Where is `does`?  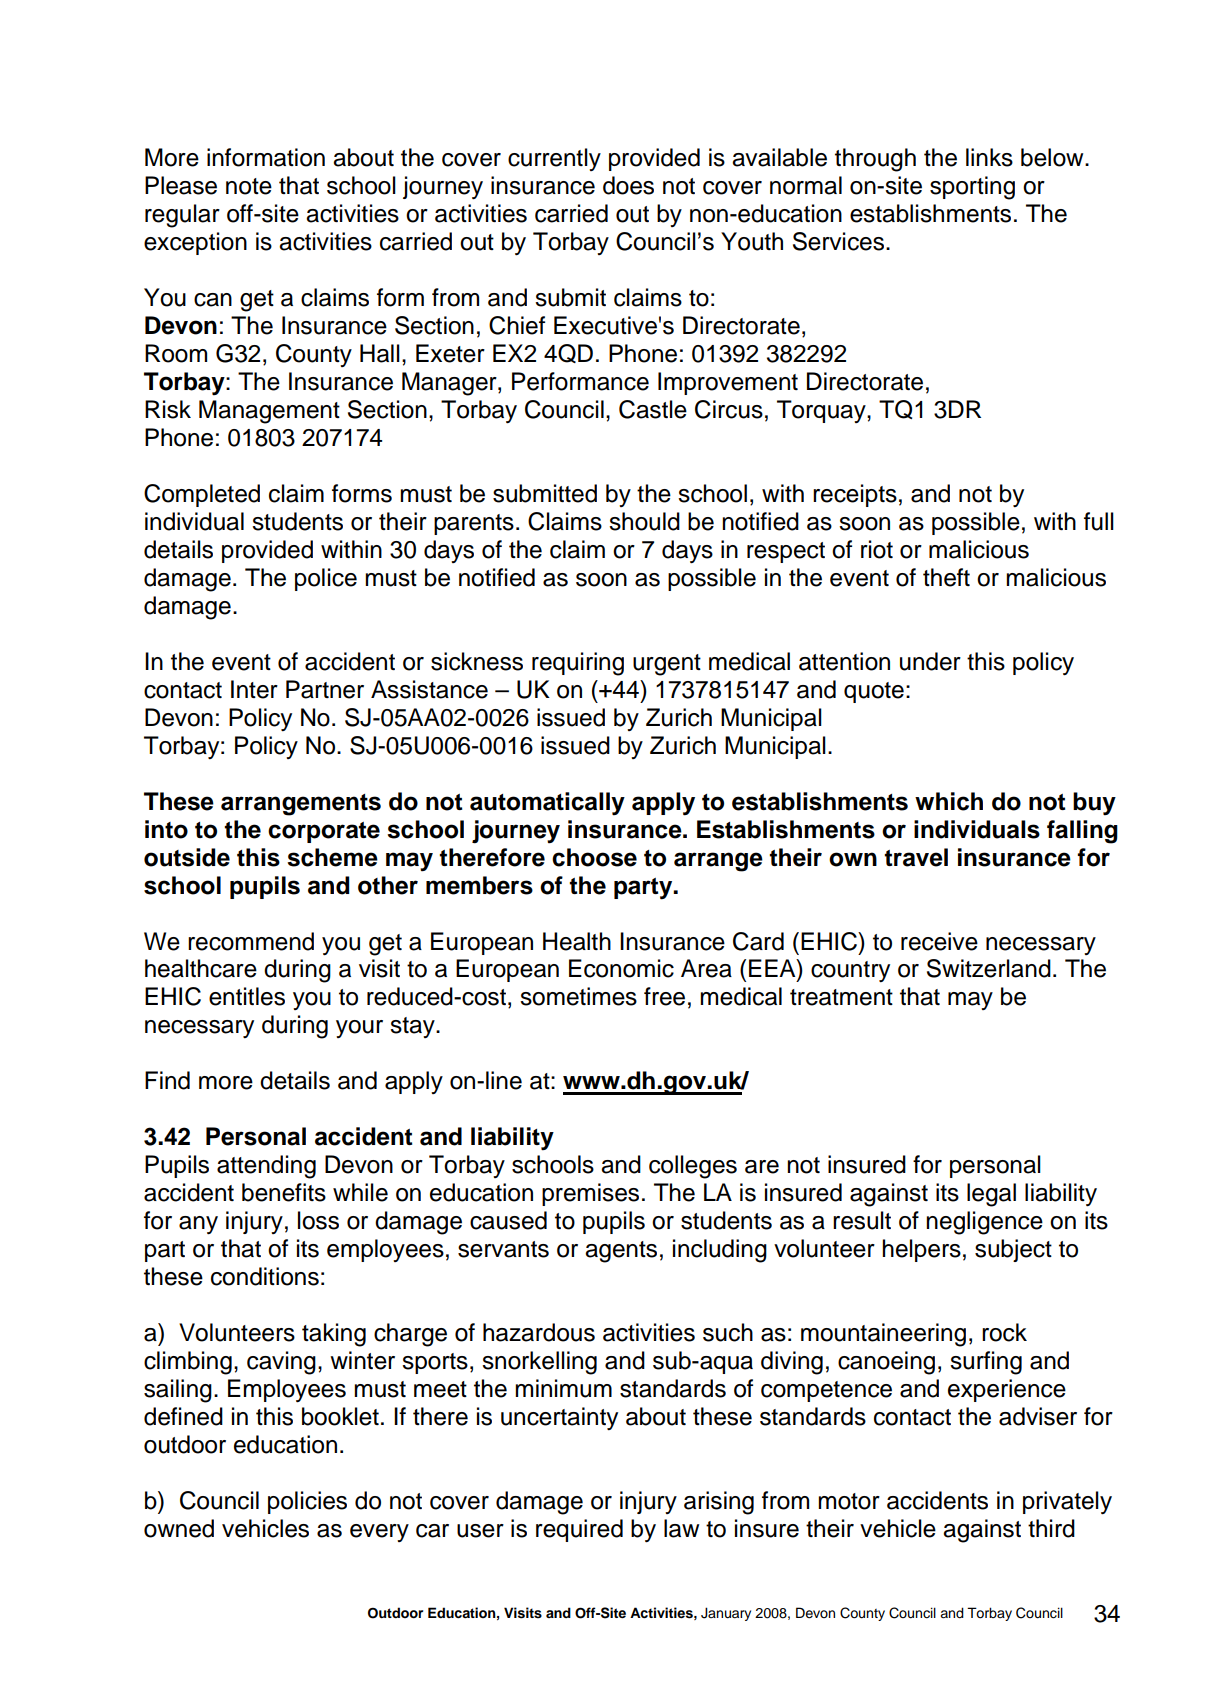 does is located at coordinates (628, 185).
